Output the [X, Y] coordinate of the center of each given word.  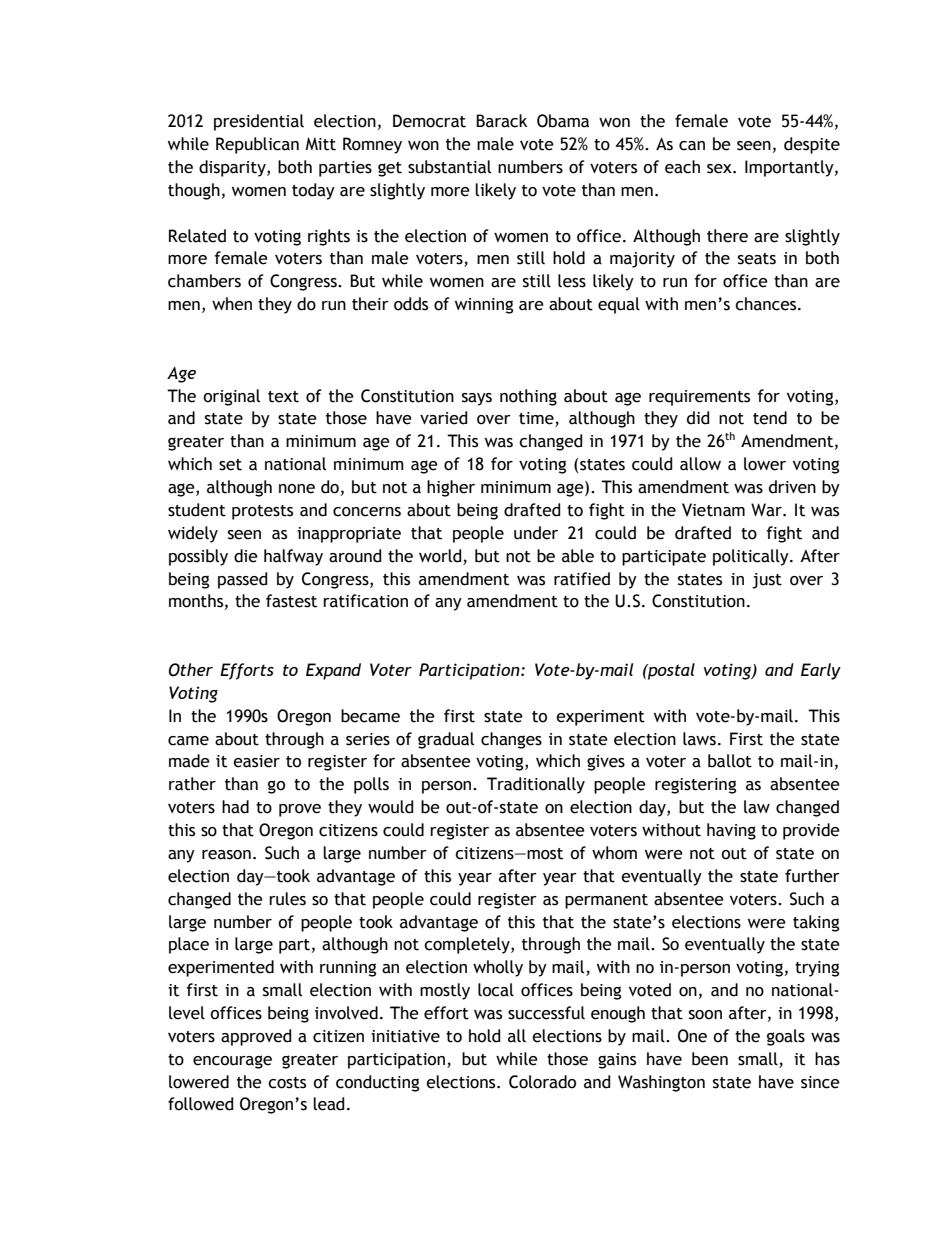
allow [700, 464]
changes [511, 740]
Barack [501, 121]
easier [256, 761]
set [230, 465]
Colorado [542, 1082]
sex [720, 169]
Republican [257, 145]
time [537, 419]
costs [287, 1083]
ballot [730, 761]
